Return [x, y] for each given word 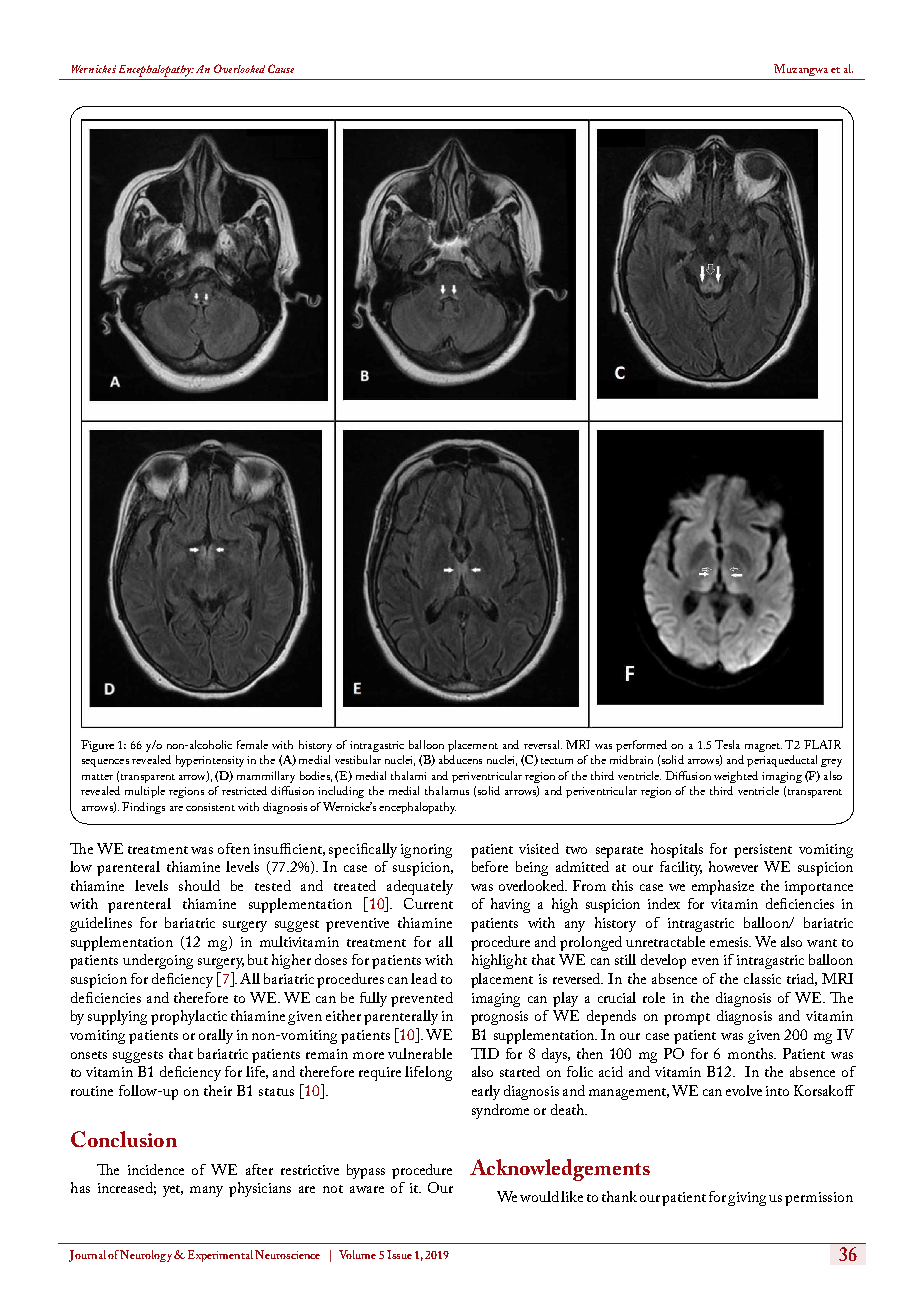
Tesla [727, 744]
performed [641, 746]
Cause [281, 68]
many [206, 1191]
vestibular [358, 759]
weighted [736, 777]
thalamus [447, 790]
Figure [97, 746]
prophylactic [189, 1017]
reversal [543, 744]
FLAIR [822, 744]
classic [762, 978]
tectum [557, 761]
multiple [145, 792]
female [252, 744]
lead [424, 978]
